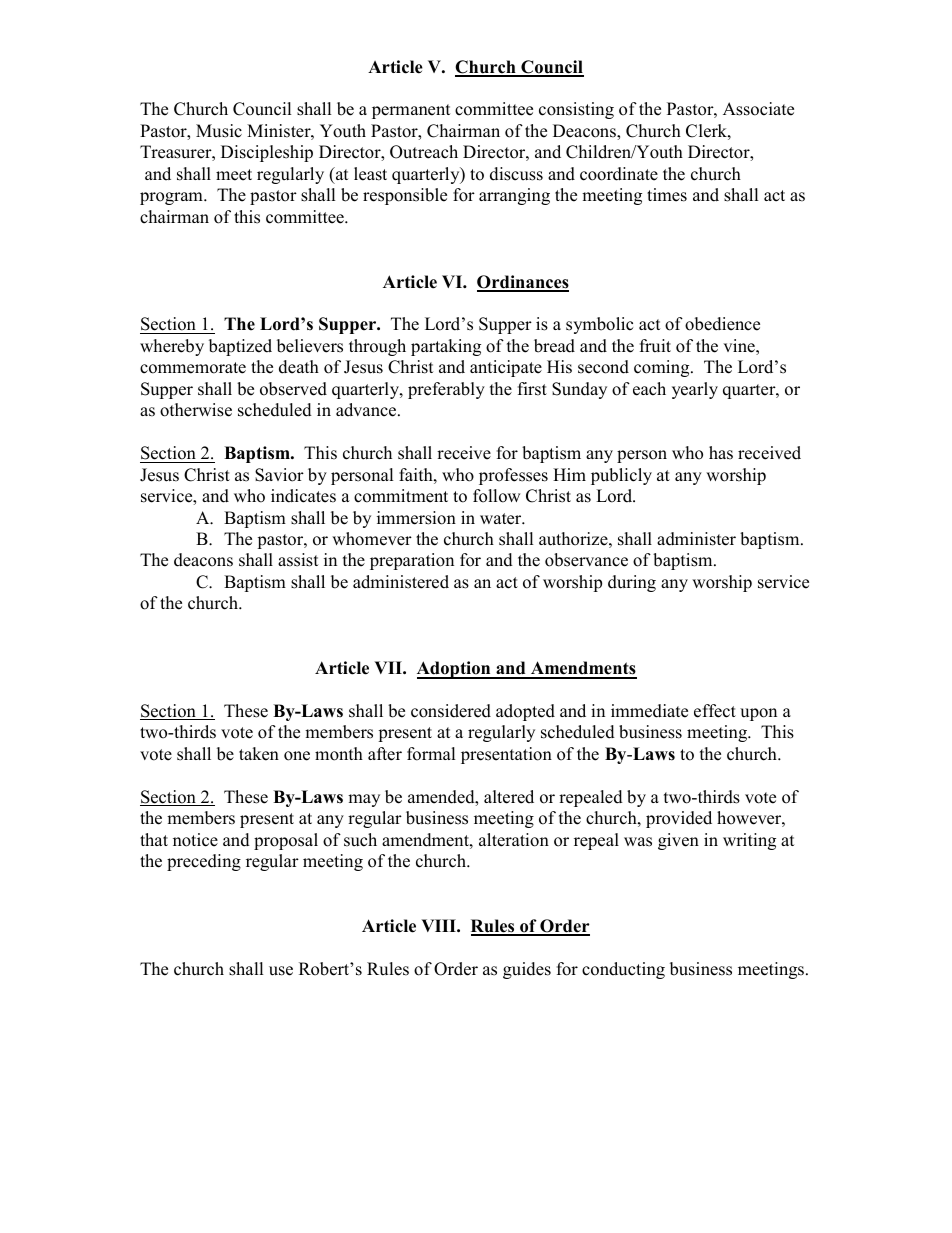 The image size is (952, 1233). Describe the element at coordinates (715, 711) in the screenshot. I see `effect` at that location.
